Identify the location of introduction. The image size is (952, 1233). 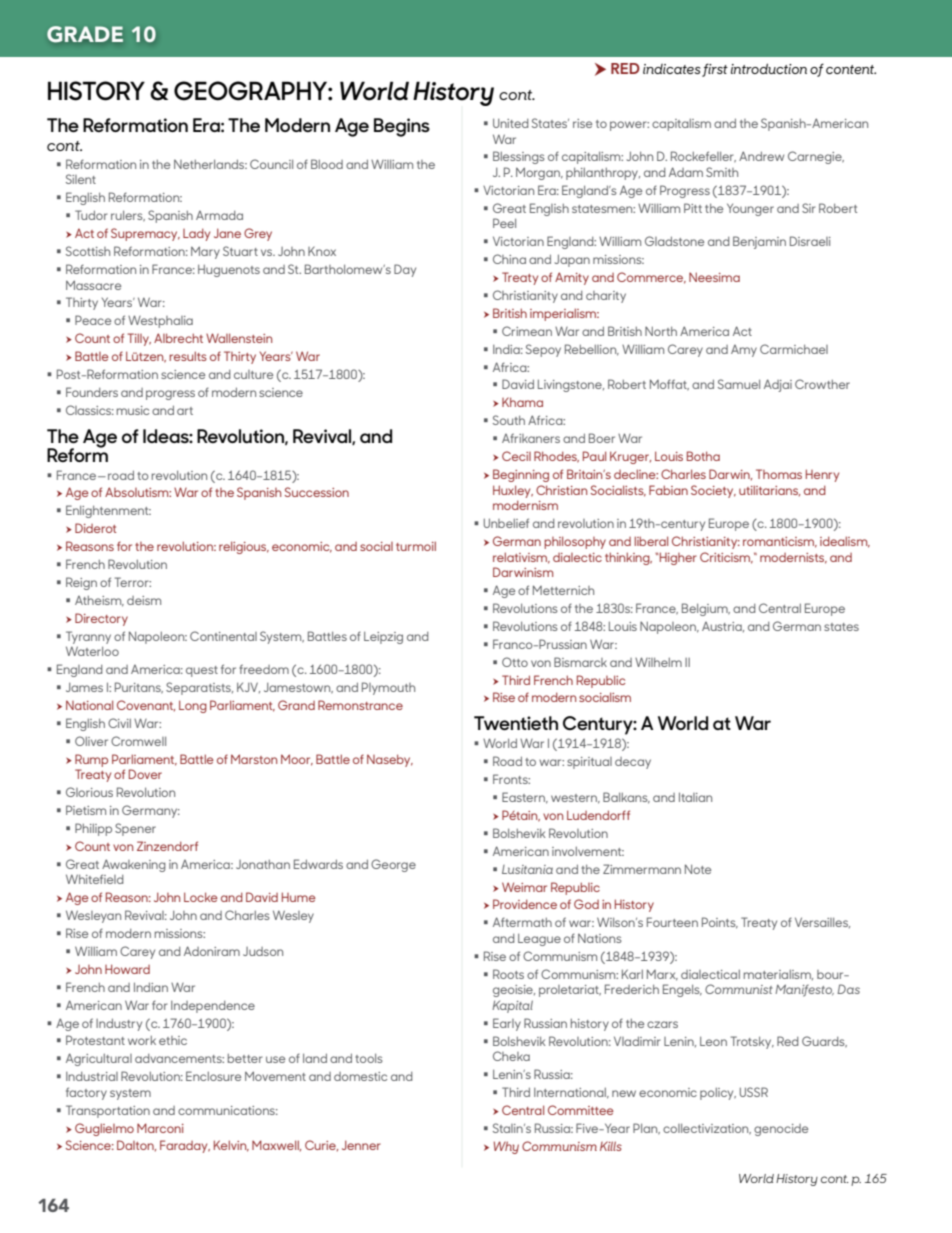
(769, 68).
